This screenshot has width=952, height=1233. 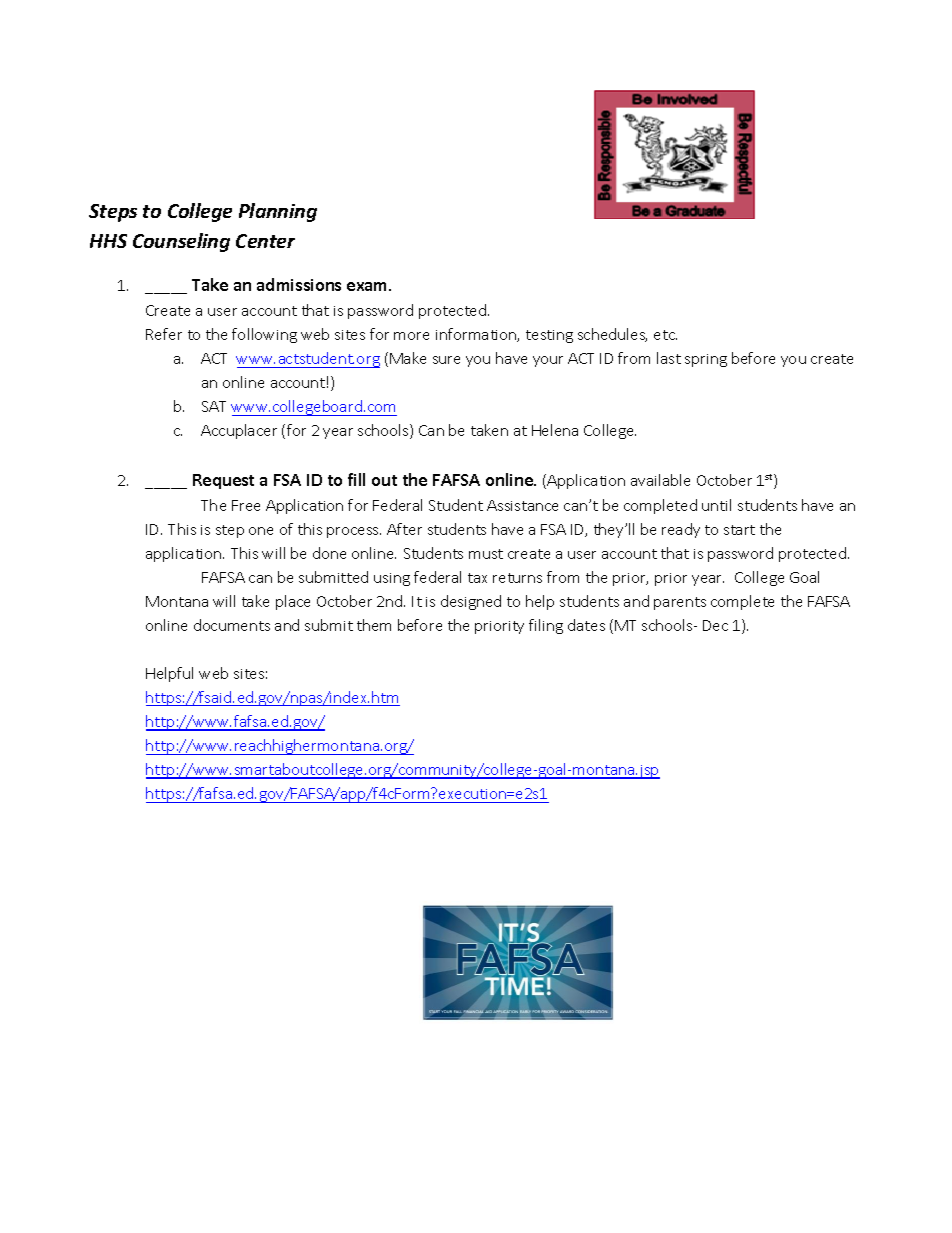 I want to click on Planning, so click(x=278, y=212).
